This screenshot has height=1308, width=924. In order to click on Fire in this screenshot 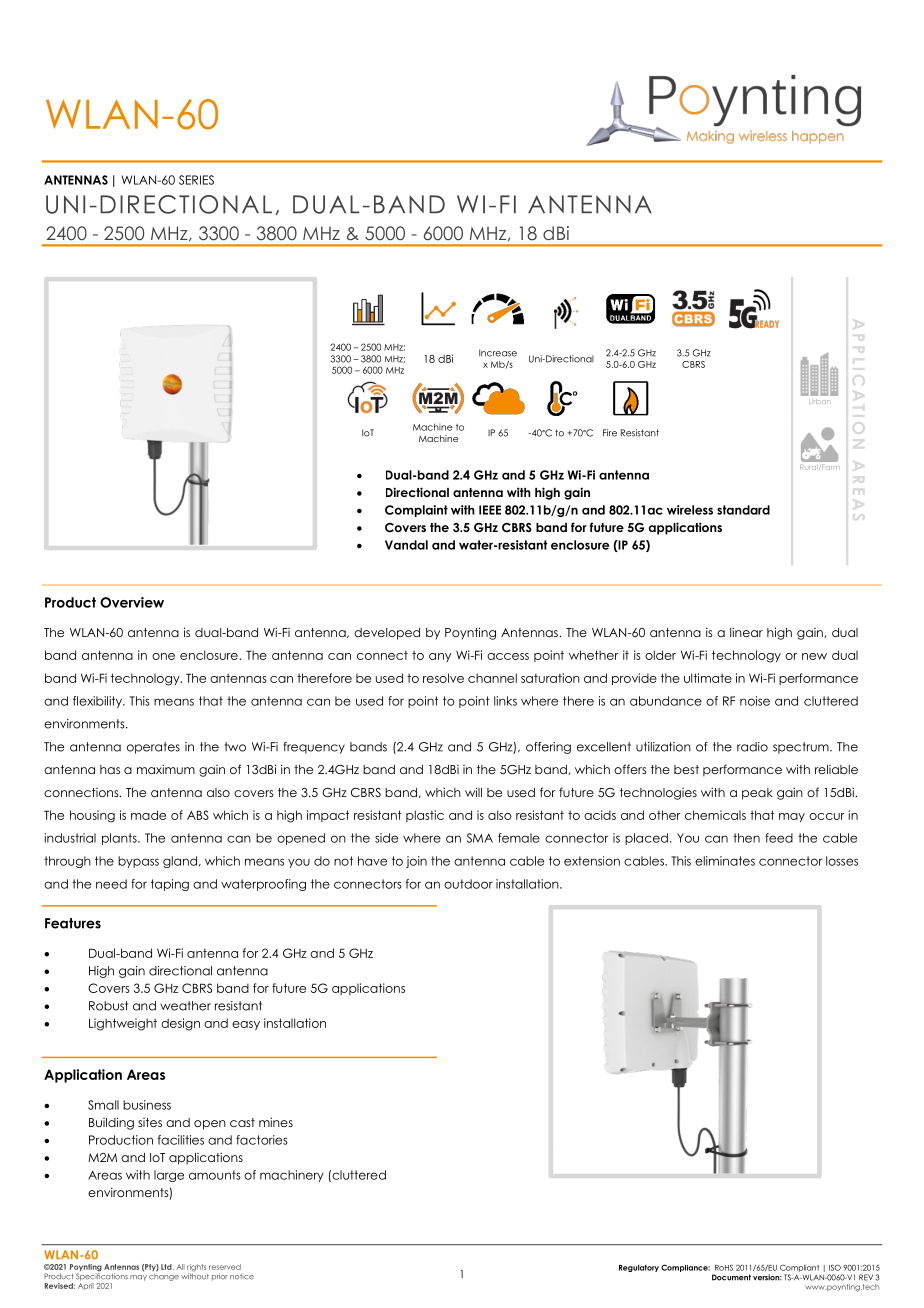, I will do `click(610, 433)`.
